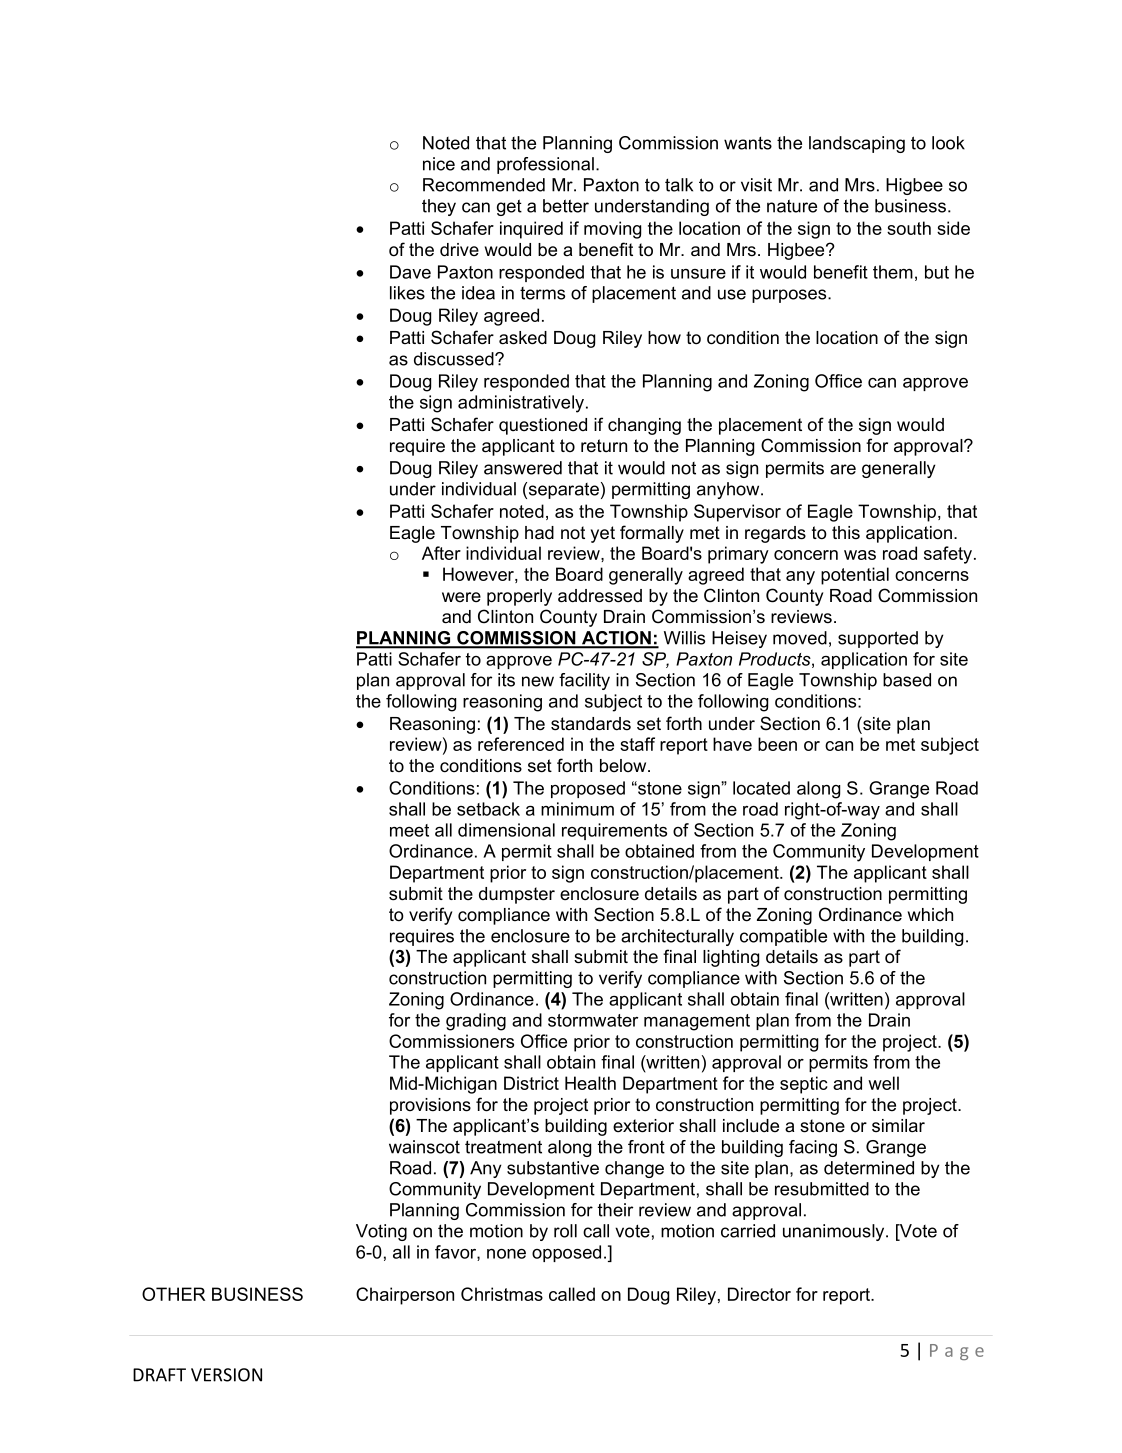 Image resolution: width=1122 pixels, height=1453 pixels. I want to click on nice, so click(439, 164).
